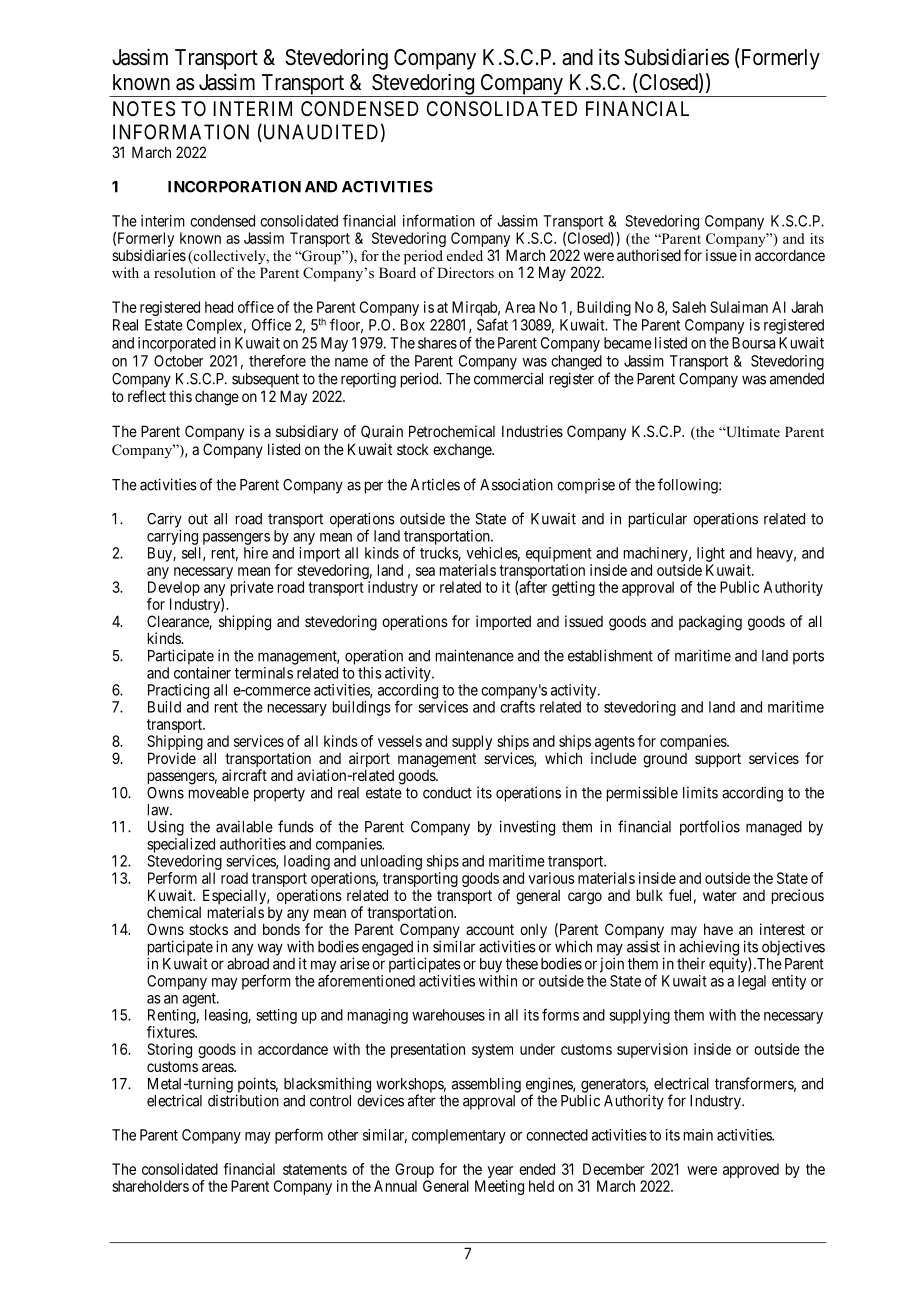  I want to click on complementary, so click(459, 1136).
